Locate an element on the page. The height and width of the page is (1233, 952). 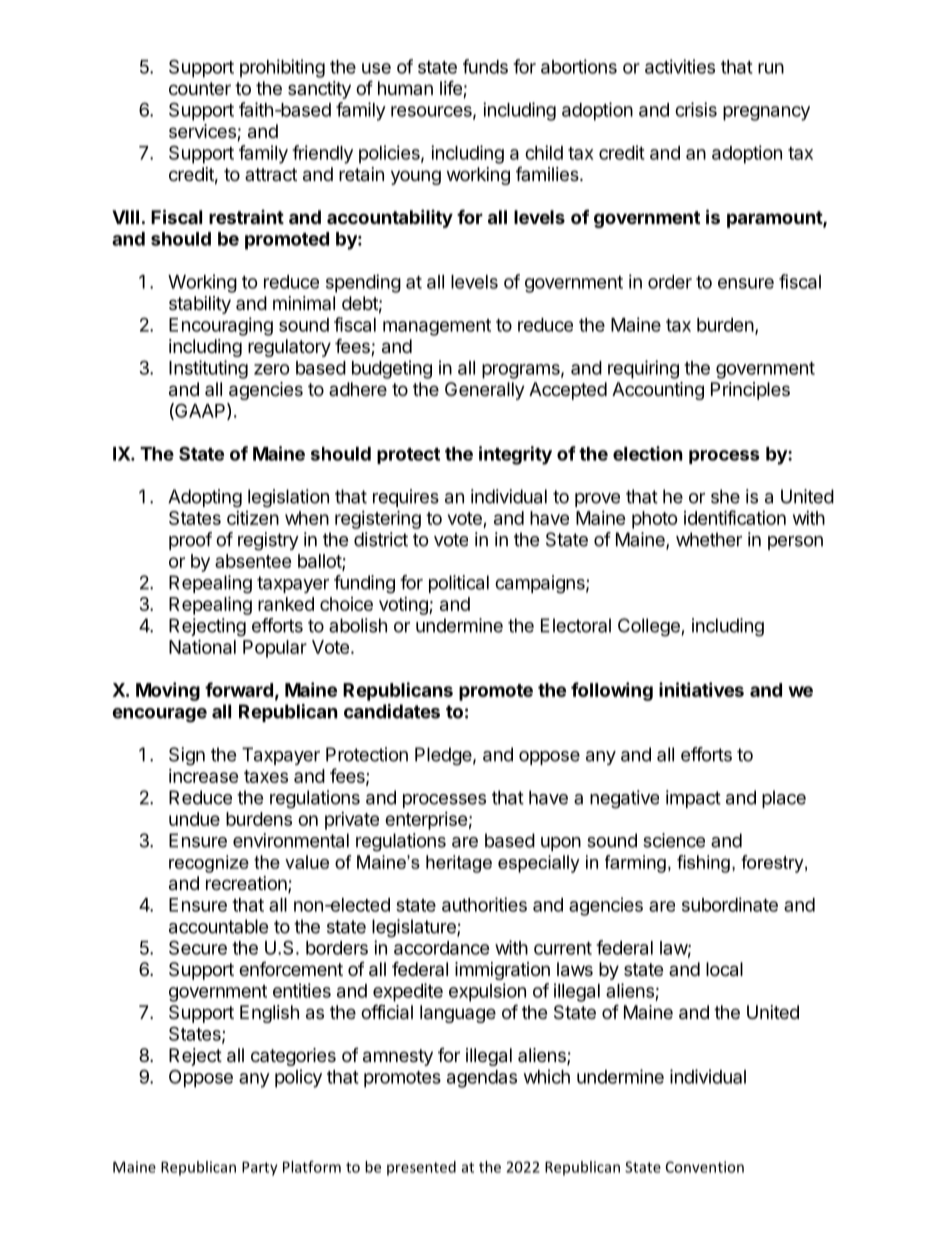
life is located at coordinates (452, 89).
